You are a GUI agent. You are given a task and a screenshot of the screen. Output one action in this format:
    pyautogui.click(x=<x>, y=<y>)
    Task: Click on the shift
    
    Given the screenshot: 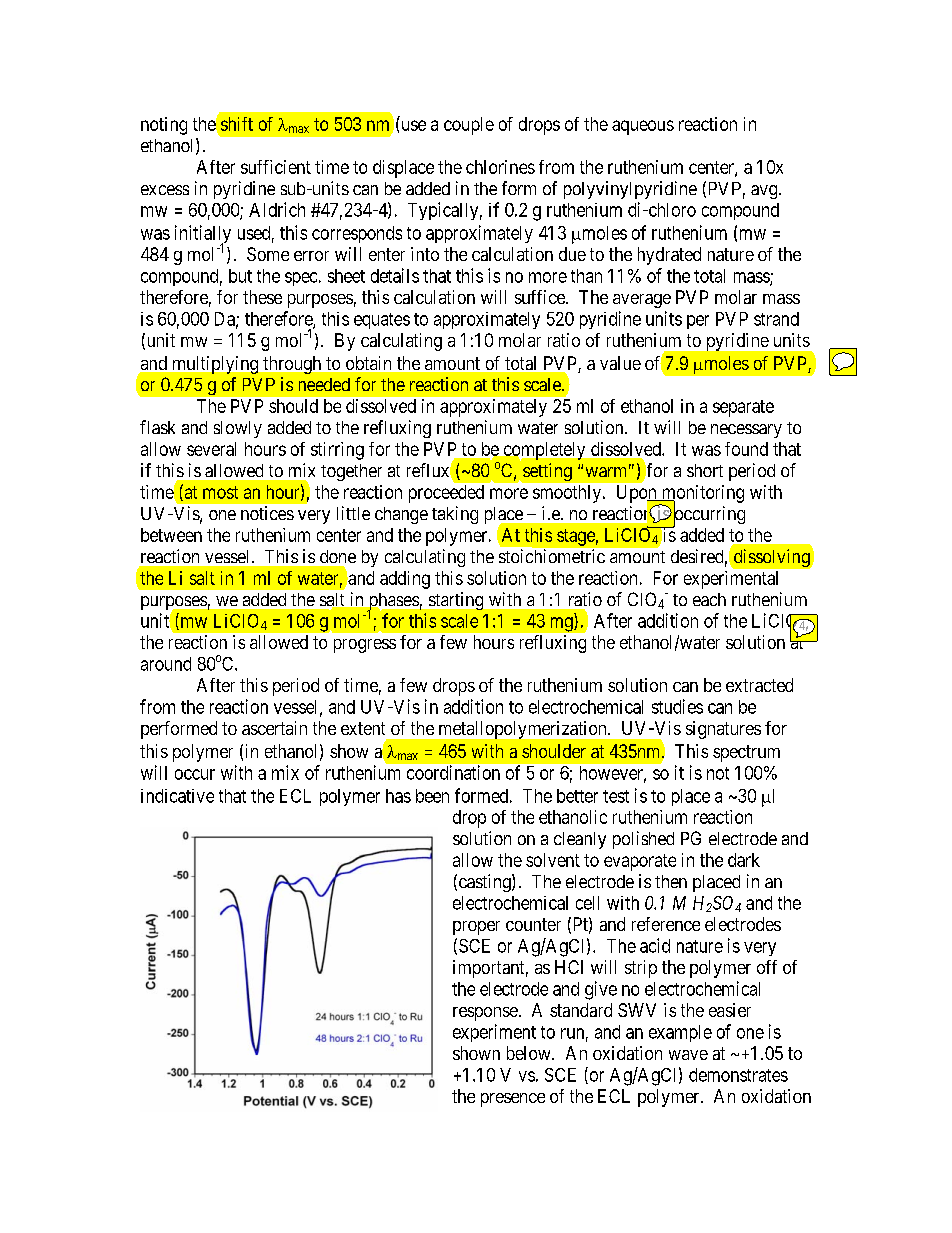 What is the action you would take?
    pyautogui.click(x=237, y=124)
